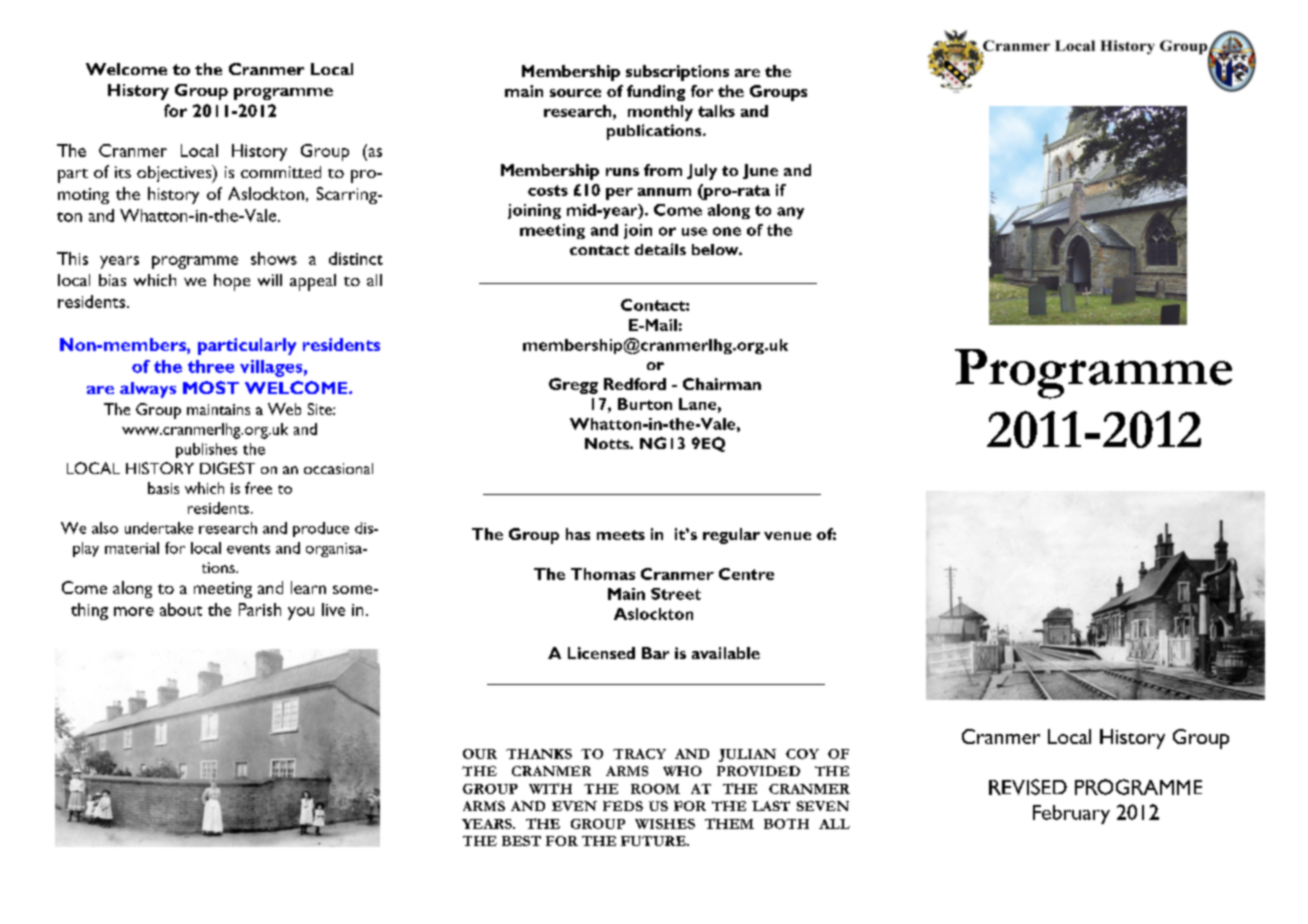 This screenshot has height=924, width=1308. I want to click on source, so click(575, 93).
